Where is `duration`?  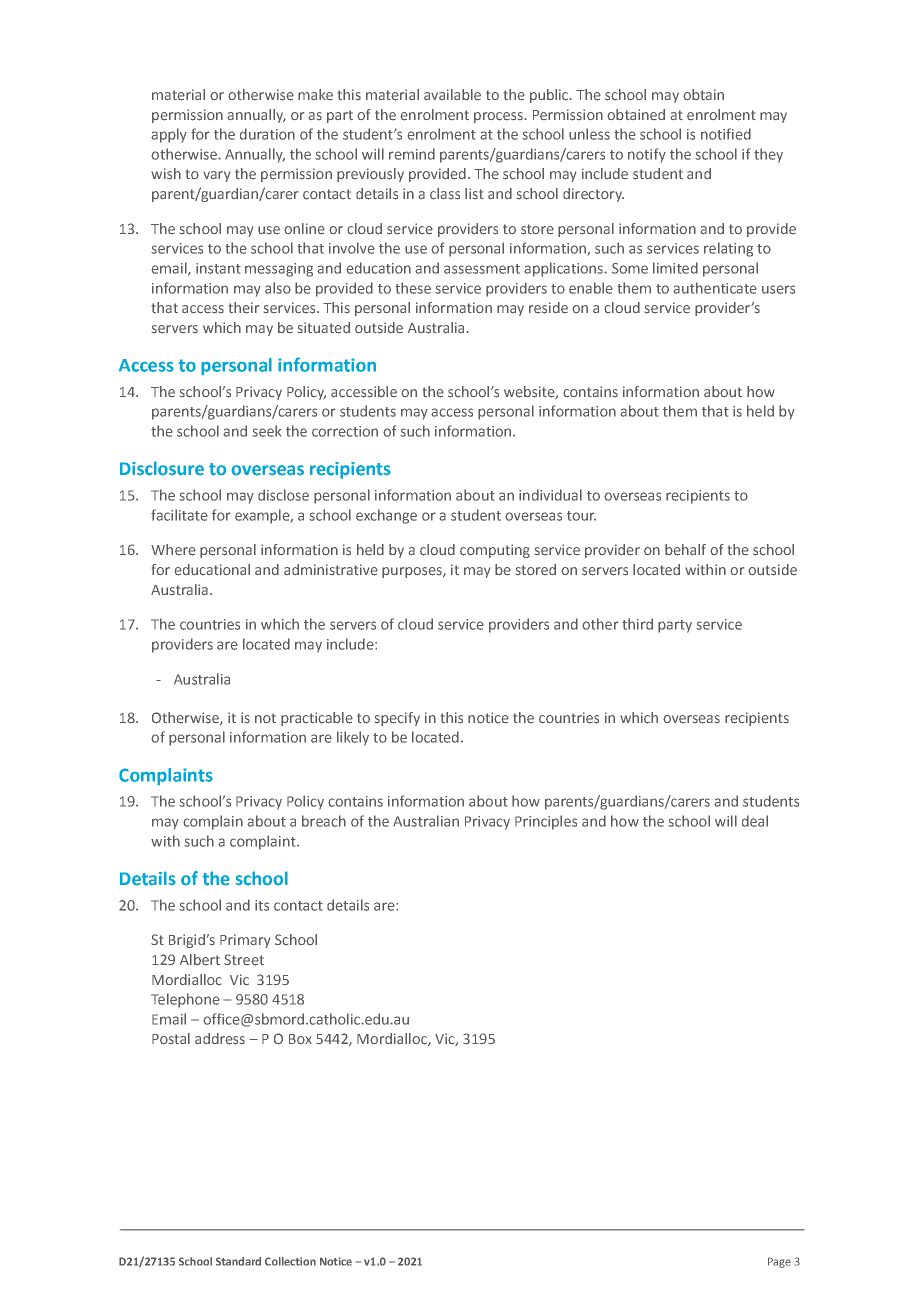
duration is located at coordinates (267, 134).
